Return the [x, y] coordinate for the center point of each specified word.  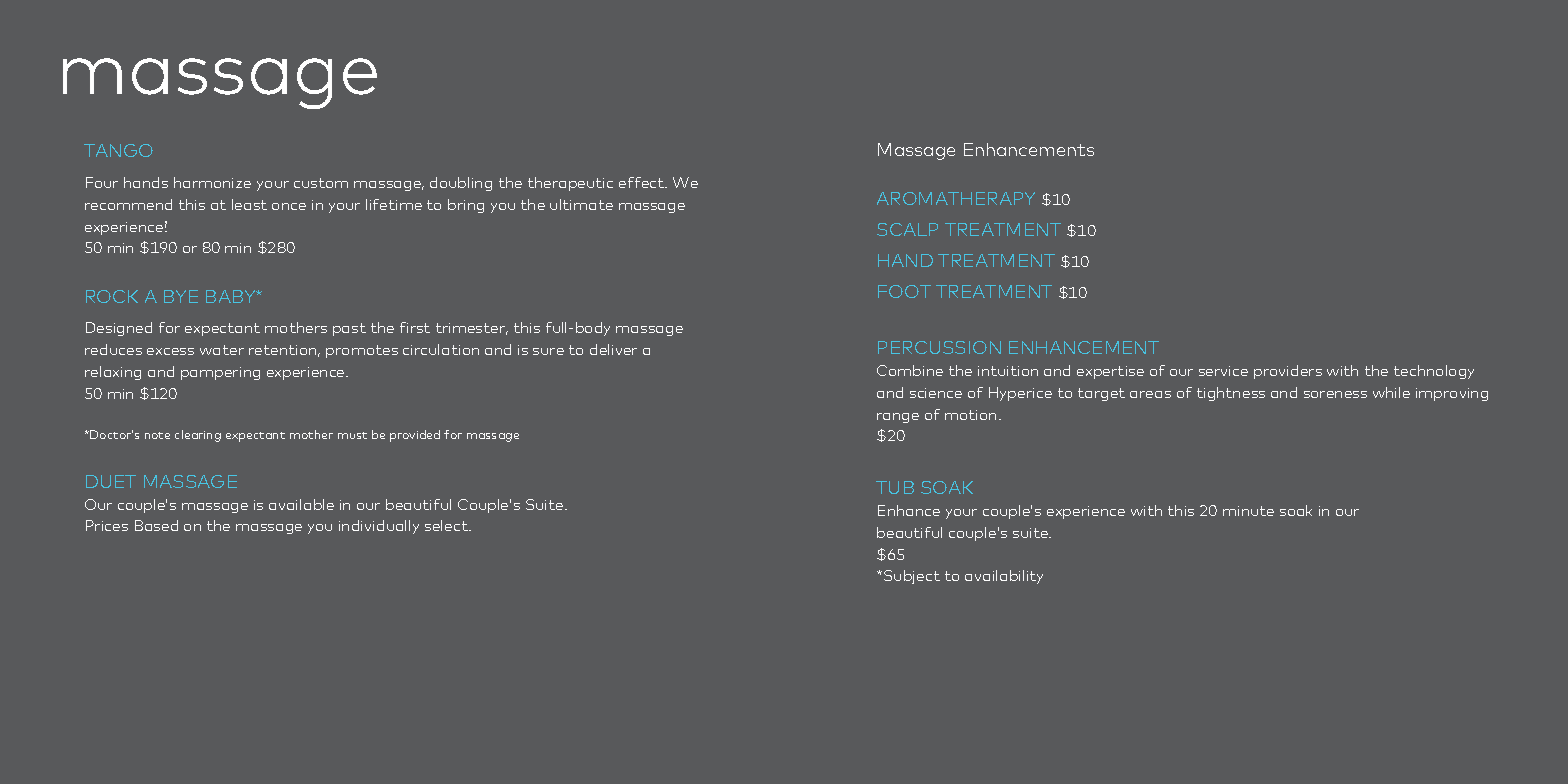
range [898, 418]
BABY [232, 296]
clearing [198, 436]
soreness [1335, 394]
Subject [912, 577]
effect [643, 182]
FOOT [904, 291]
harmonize [212, 182]
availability [1004, 577]
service [1223, 371]
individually [379, 527]
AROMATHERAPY [956, 198]
